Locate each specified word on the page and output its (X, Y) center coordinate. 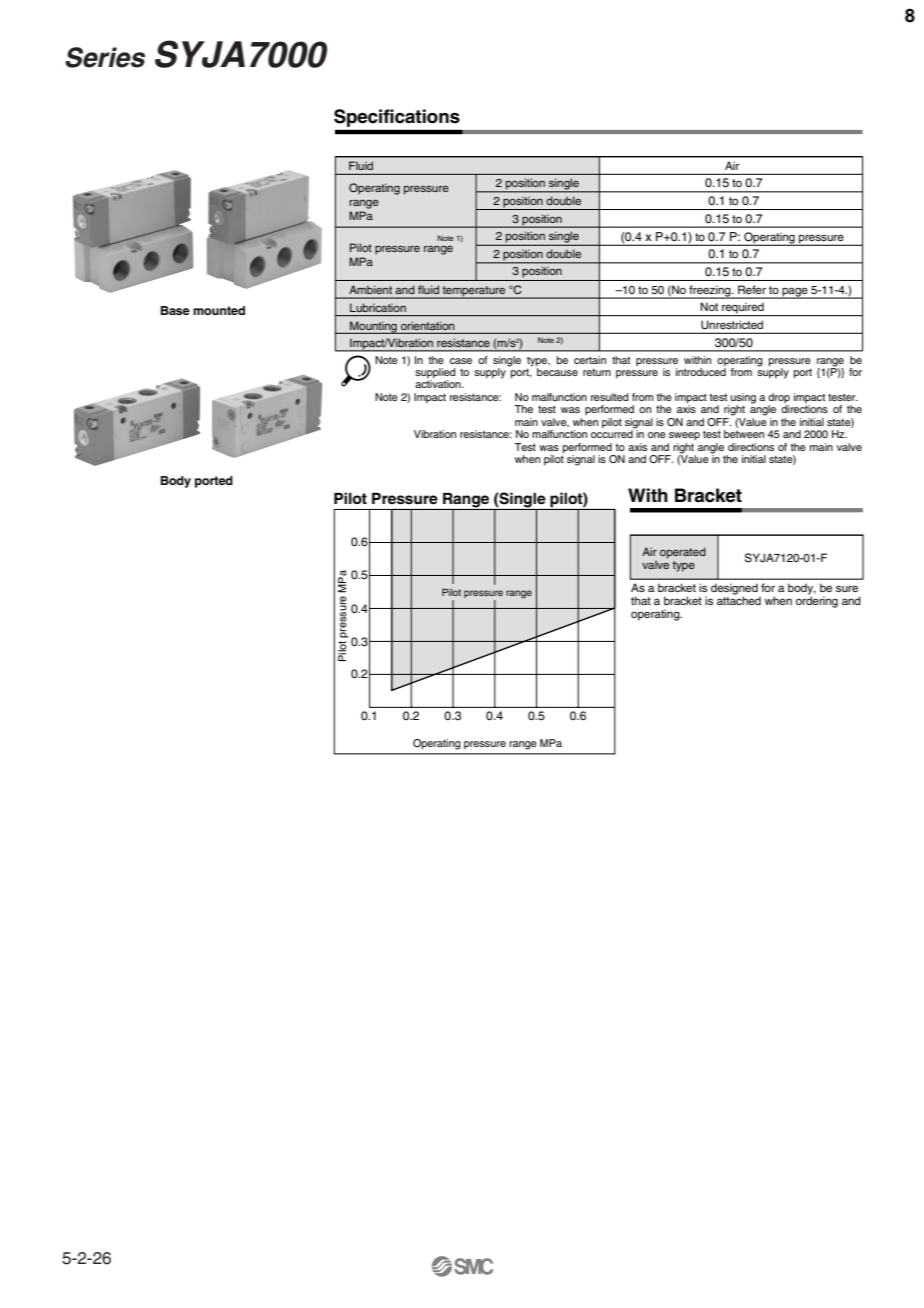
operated (683, 553)
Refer (752, 289)
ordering (817, 601)
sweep (684, 436)
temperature (474, 292)
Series (105, 57)
